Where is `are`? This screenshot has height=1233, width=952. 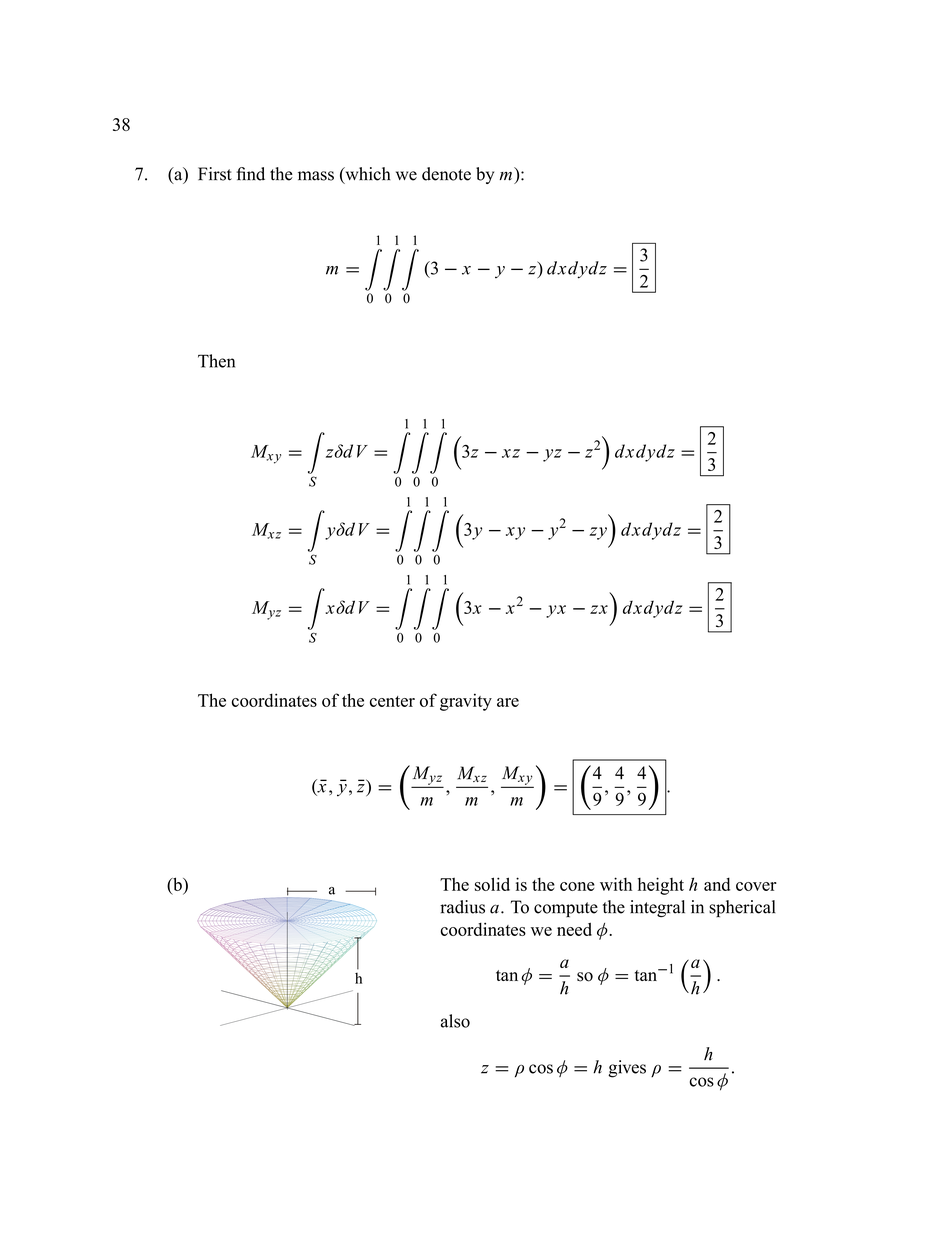 are is located at coordinates (508, 702).
